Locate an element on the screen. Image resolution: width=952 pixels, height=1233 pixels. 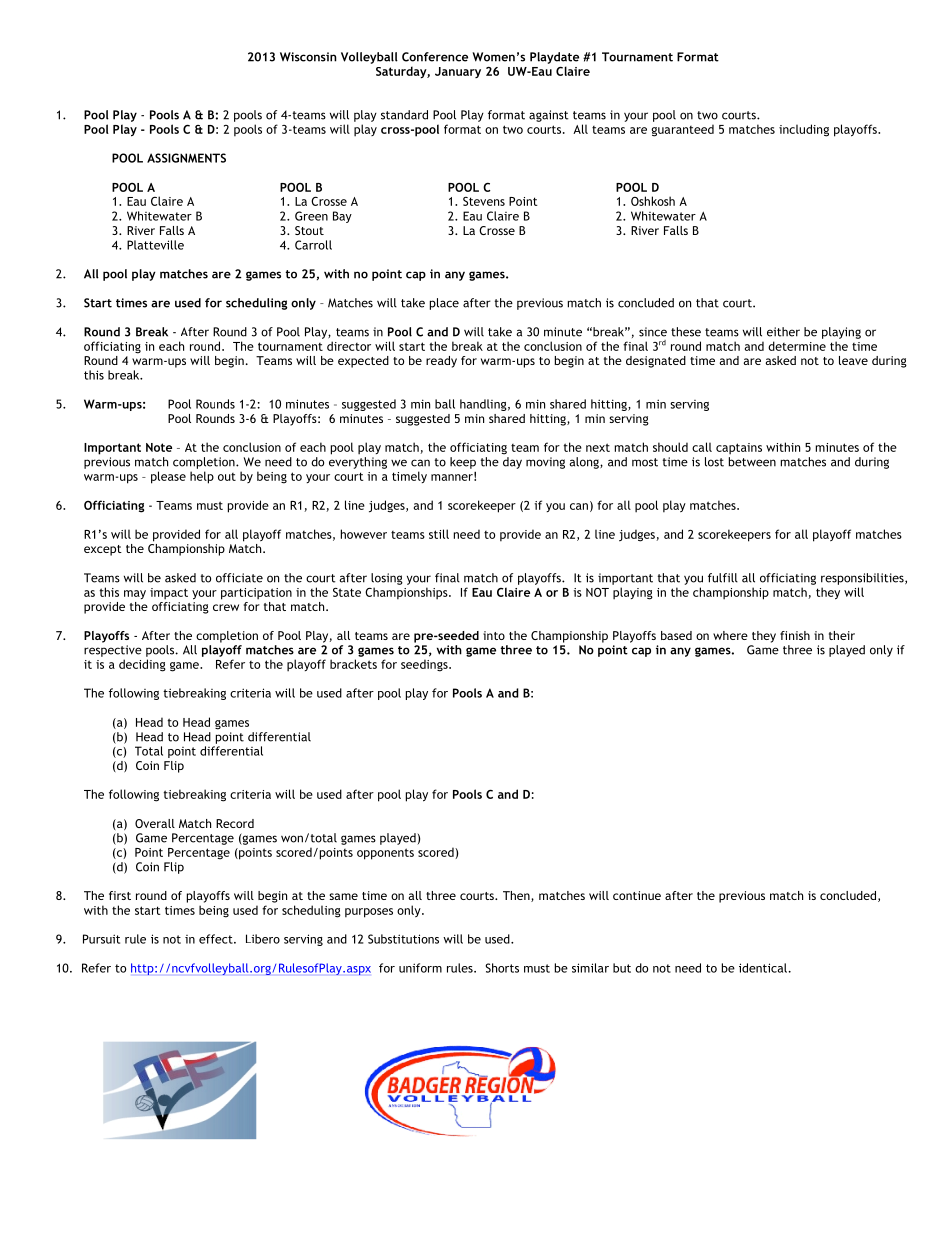
finish is located at coordinates (795, 635).
